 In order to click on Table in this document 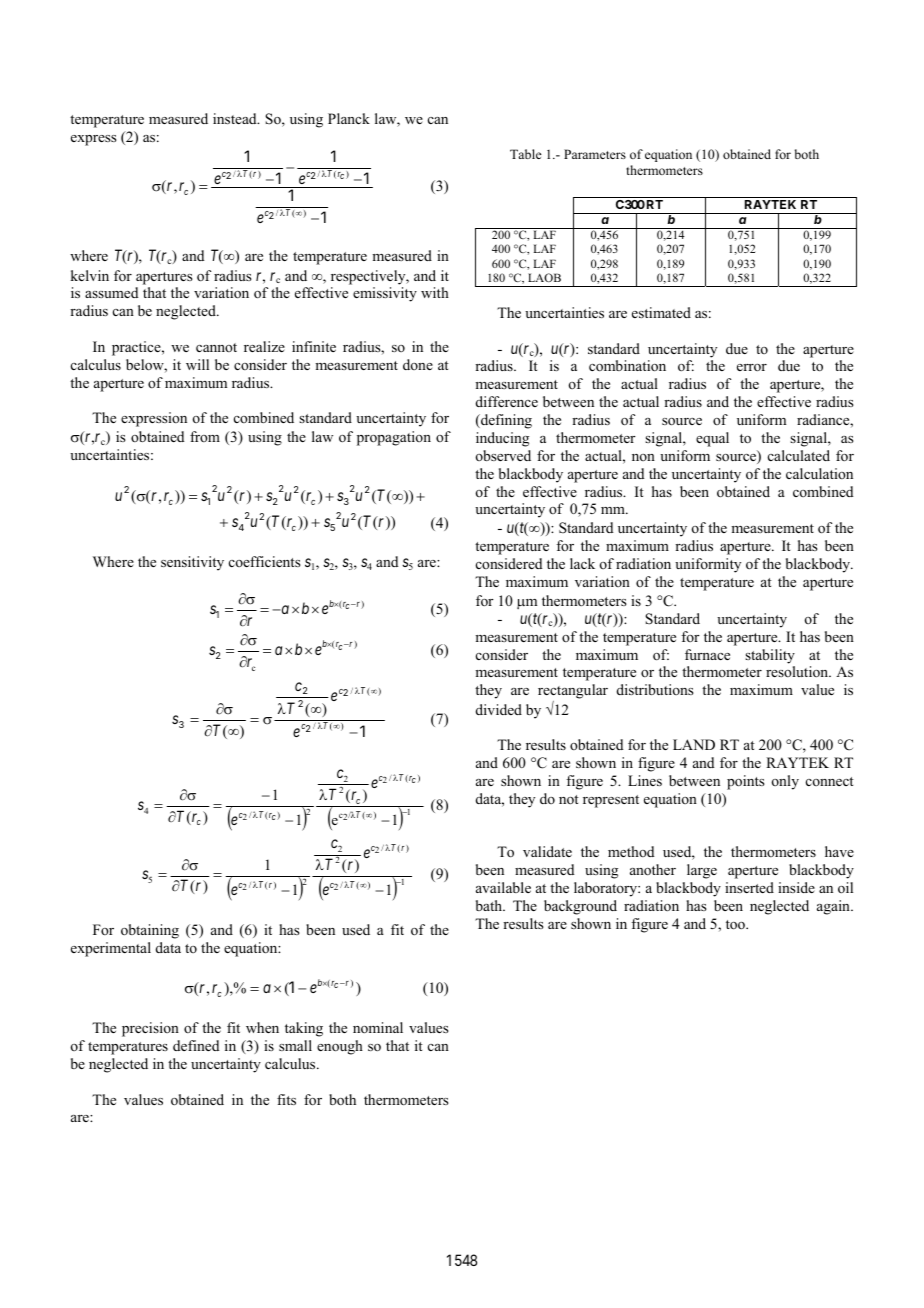, I will do `click(526, 154)`.
